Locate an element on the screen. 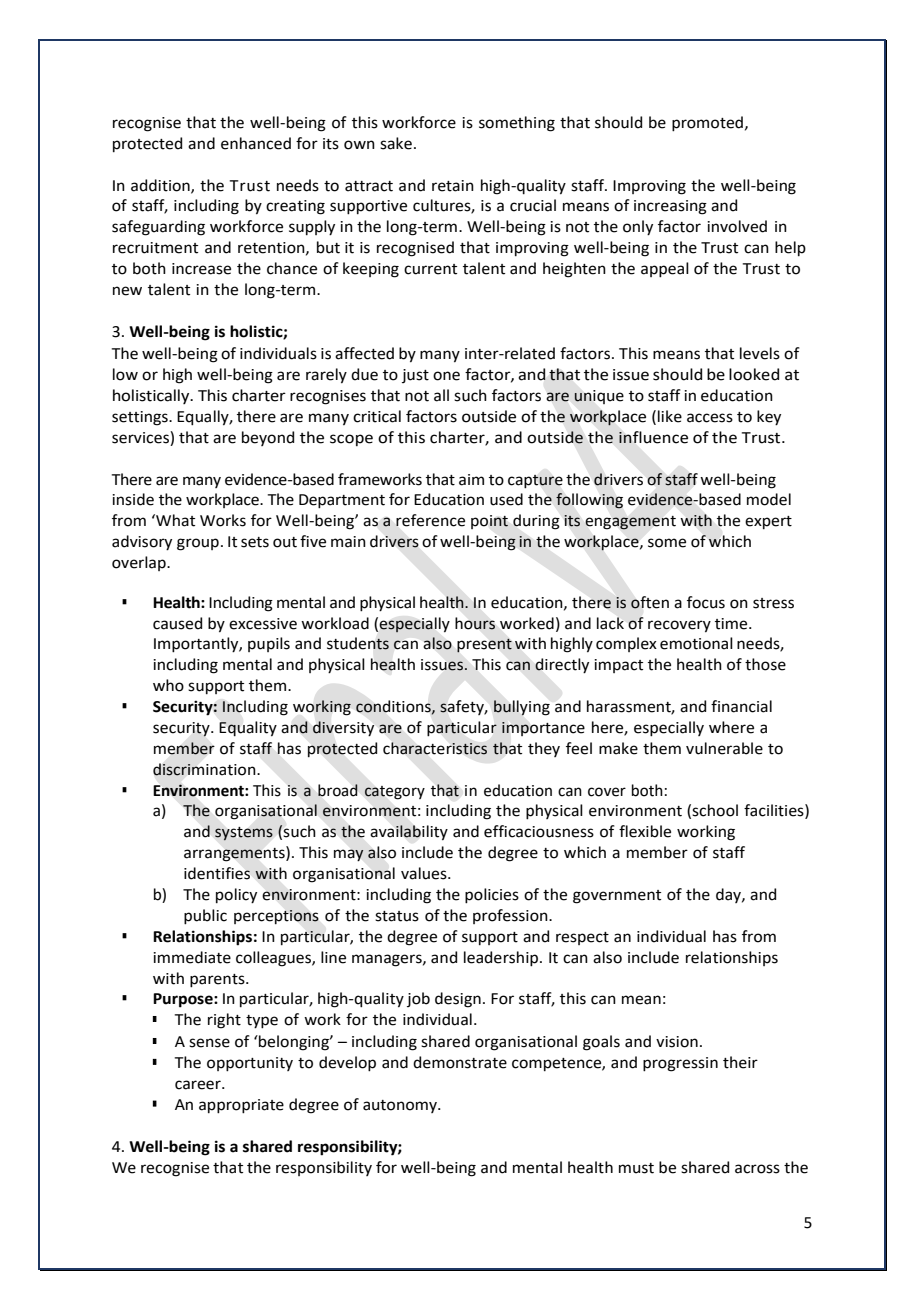 The height and width of the screenshot is (1308, 924). retain is located at coordinates (453, 186).
